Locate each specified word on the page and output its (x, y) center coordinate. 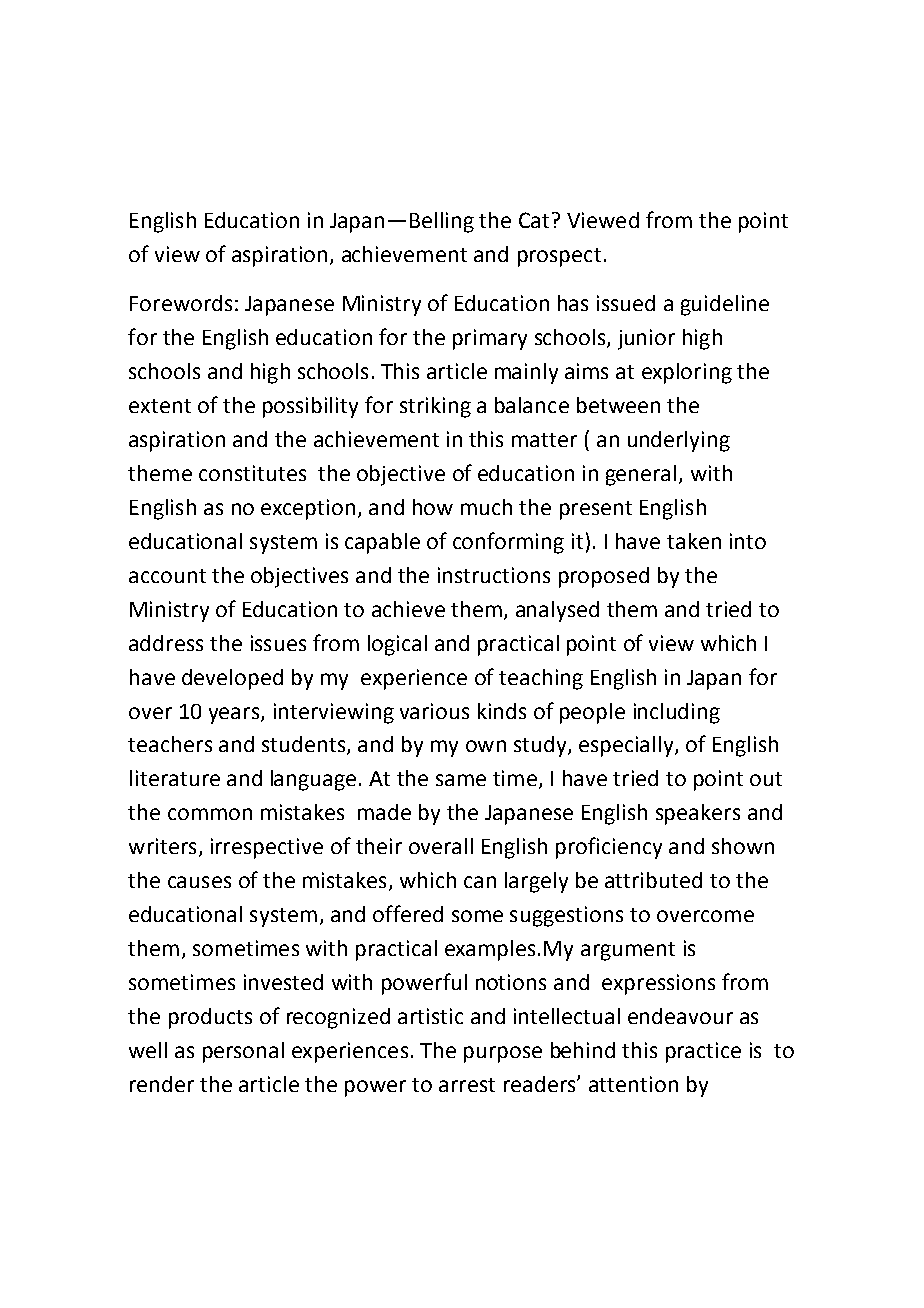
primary (490, 339)
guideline (725, 305)
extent (160, 406)
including (677, 713)
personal (243, 1052)
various (434, 711)
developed (232, 679)
